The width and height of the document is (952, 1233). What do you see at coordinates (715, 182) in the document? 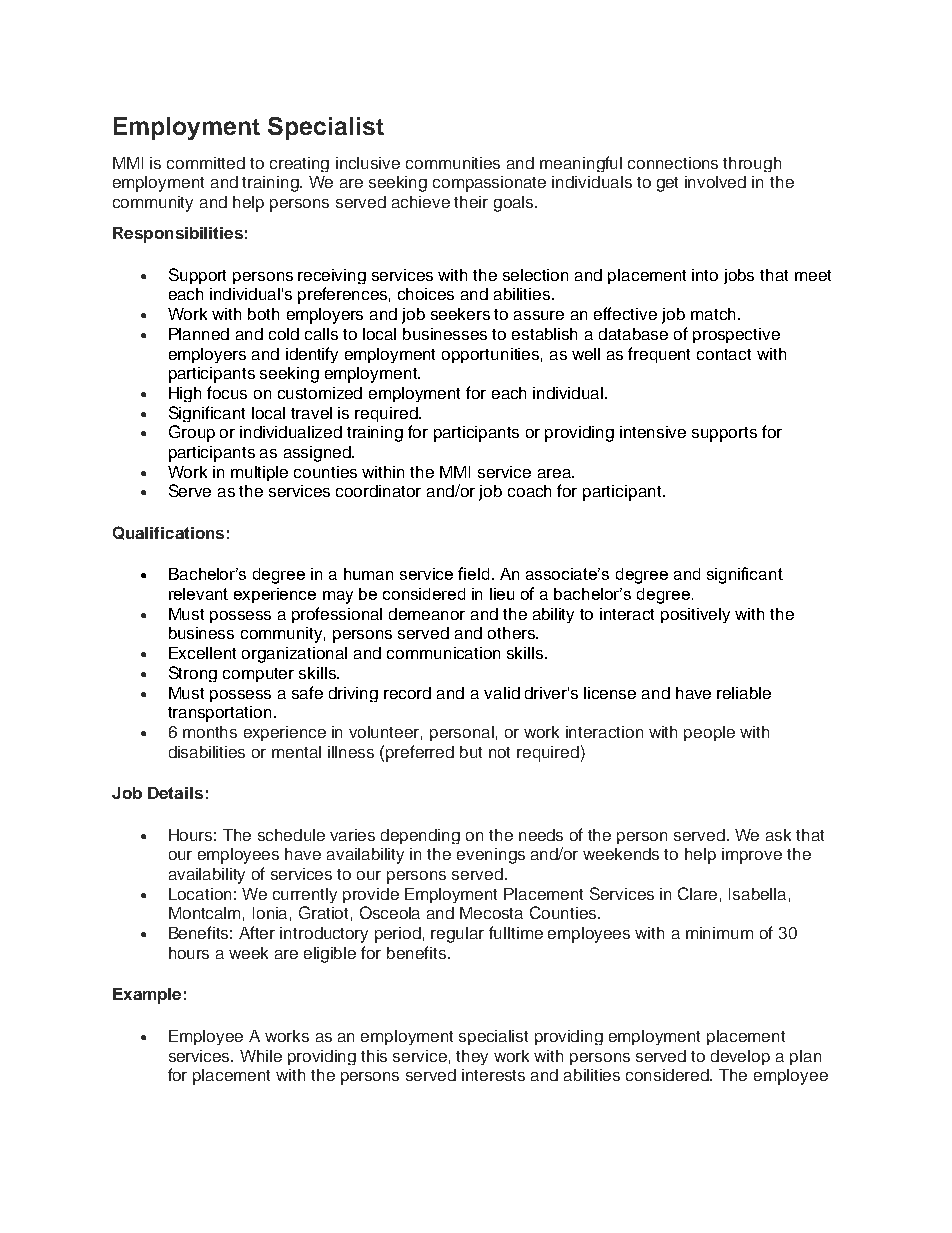
I see `involved` at bounding box center [715, 182].
